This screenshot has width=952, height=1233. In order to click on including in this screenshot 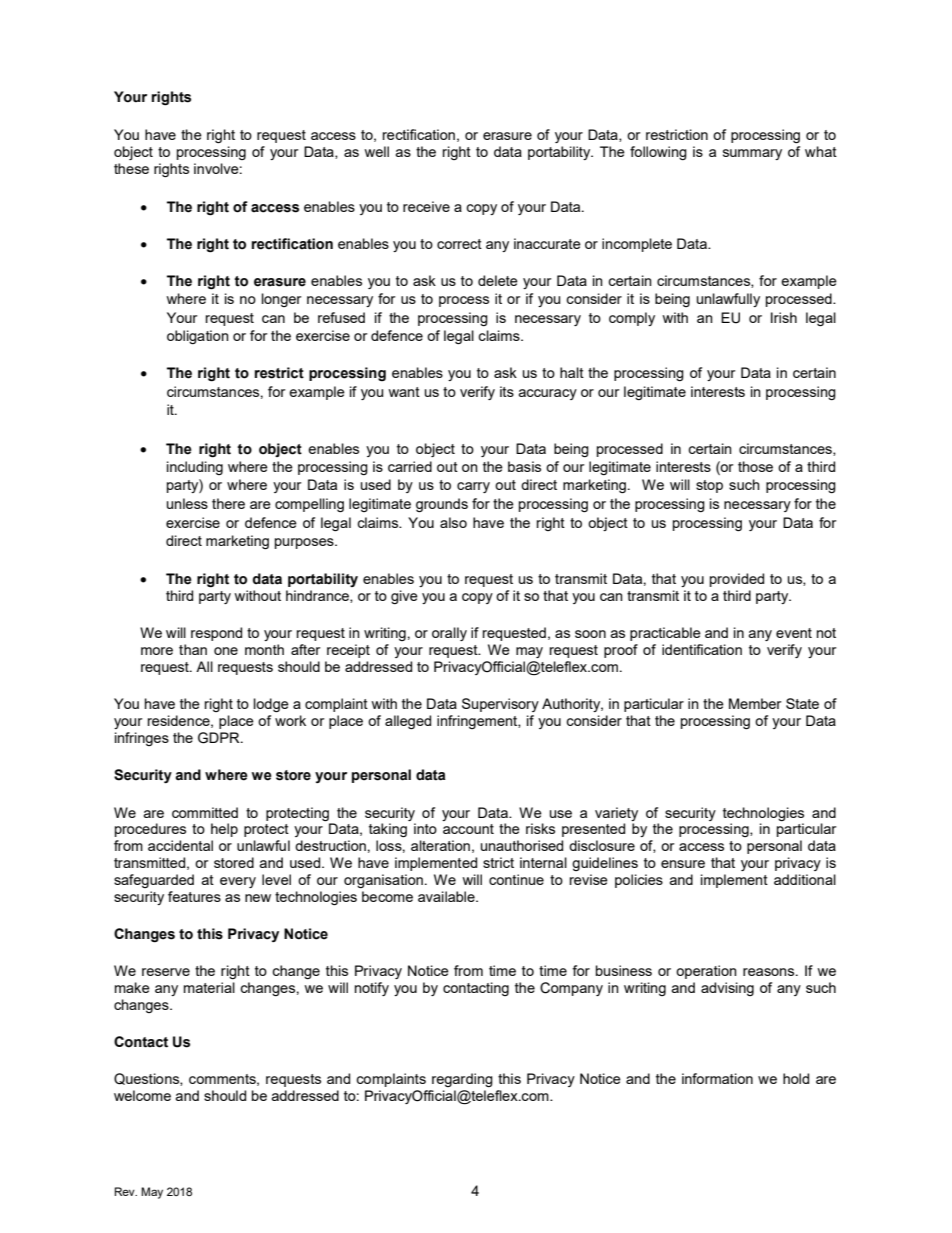, I will do `click(195, 468)`.
